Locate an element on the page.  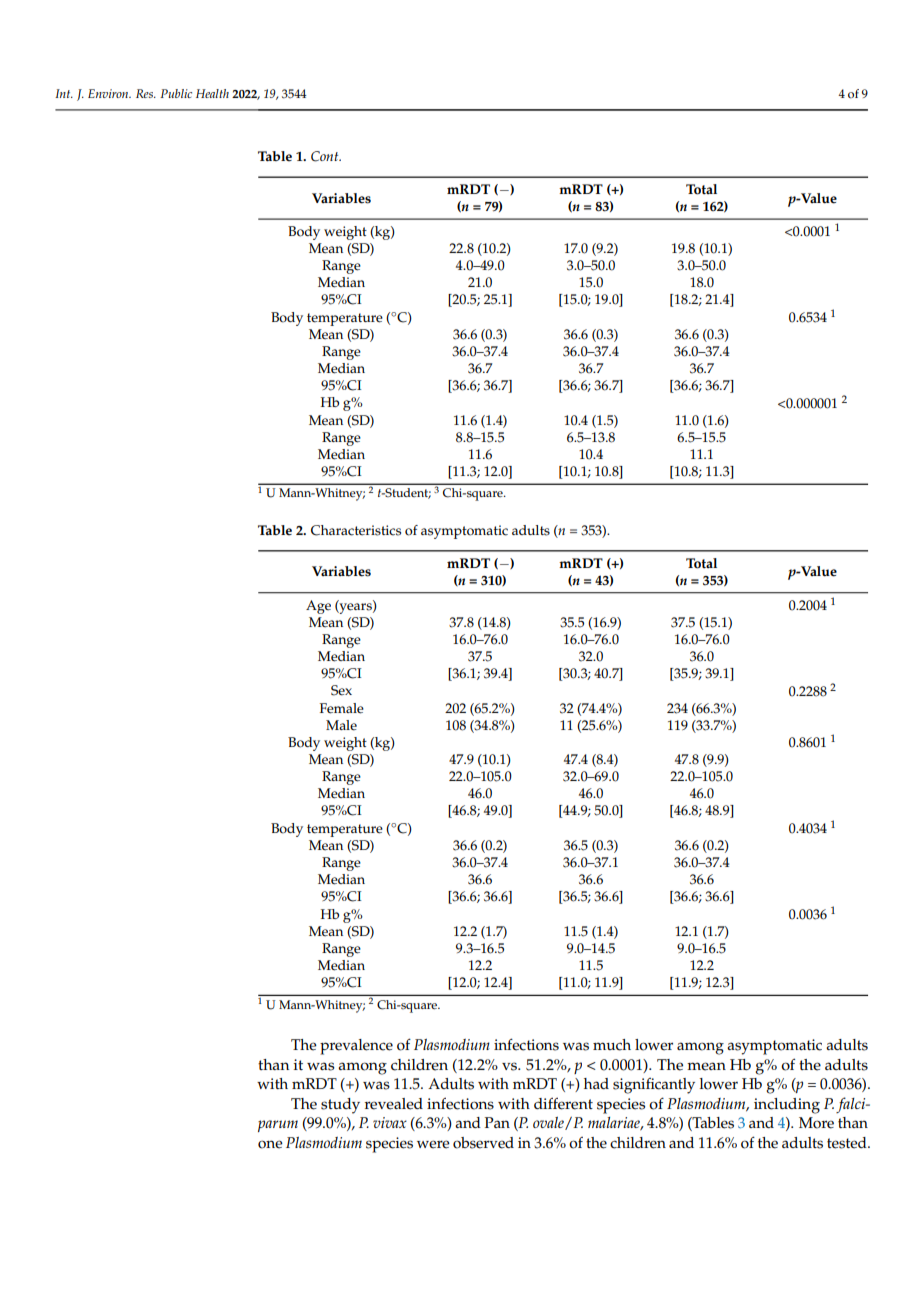
one is located at coordinates (270, 1144).
